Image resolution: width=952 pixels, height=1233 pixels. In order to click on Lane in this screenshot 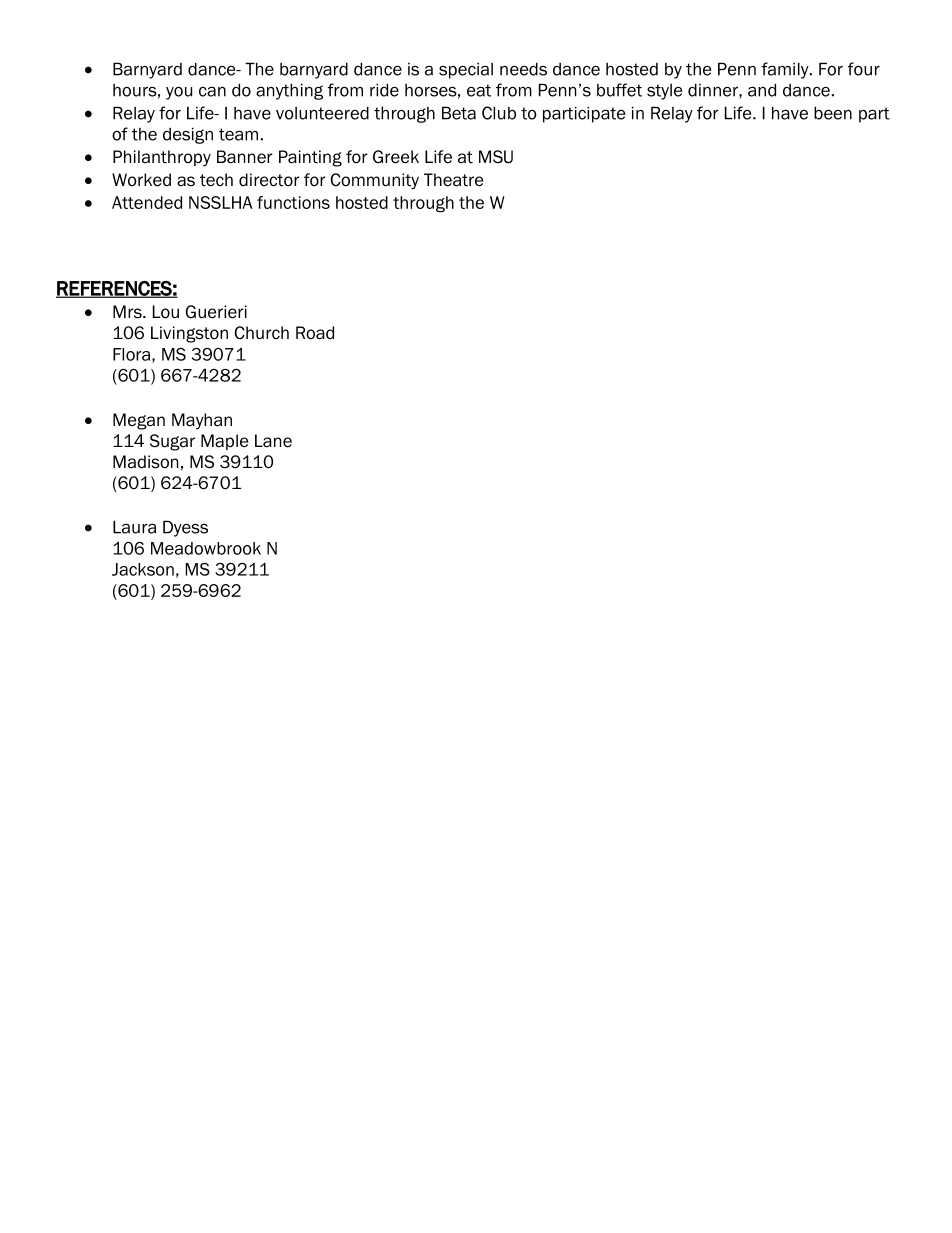, I will do `click(273, 441)`.
